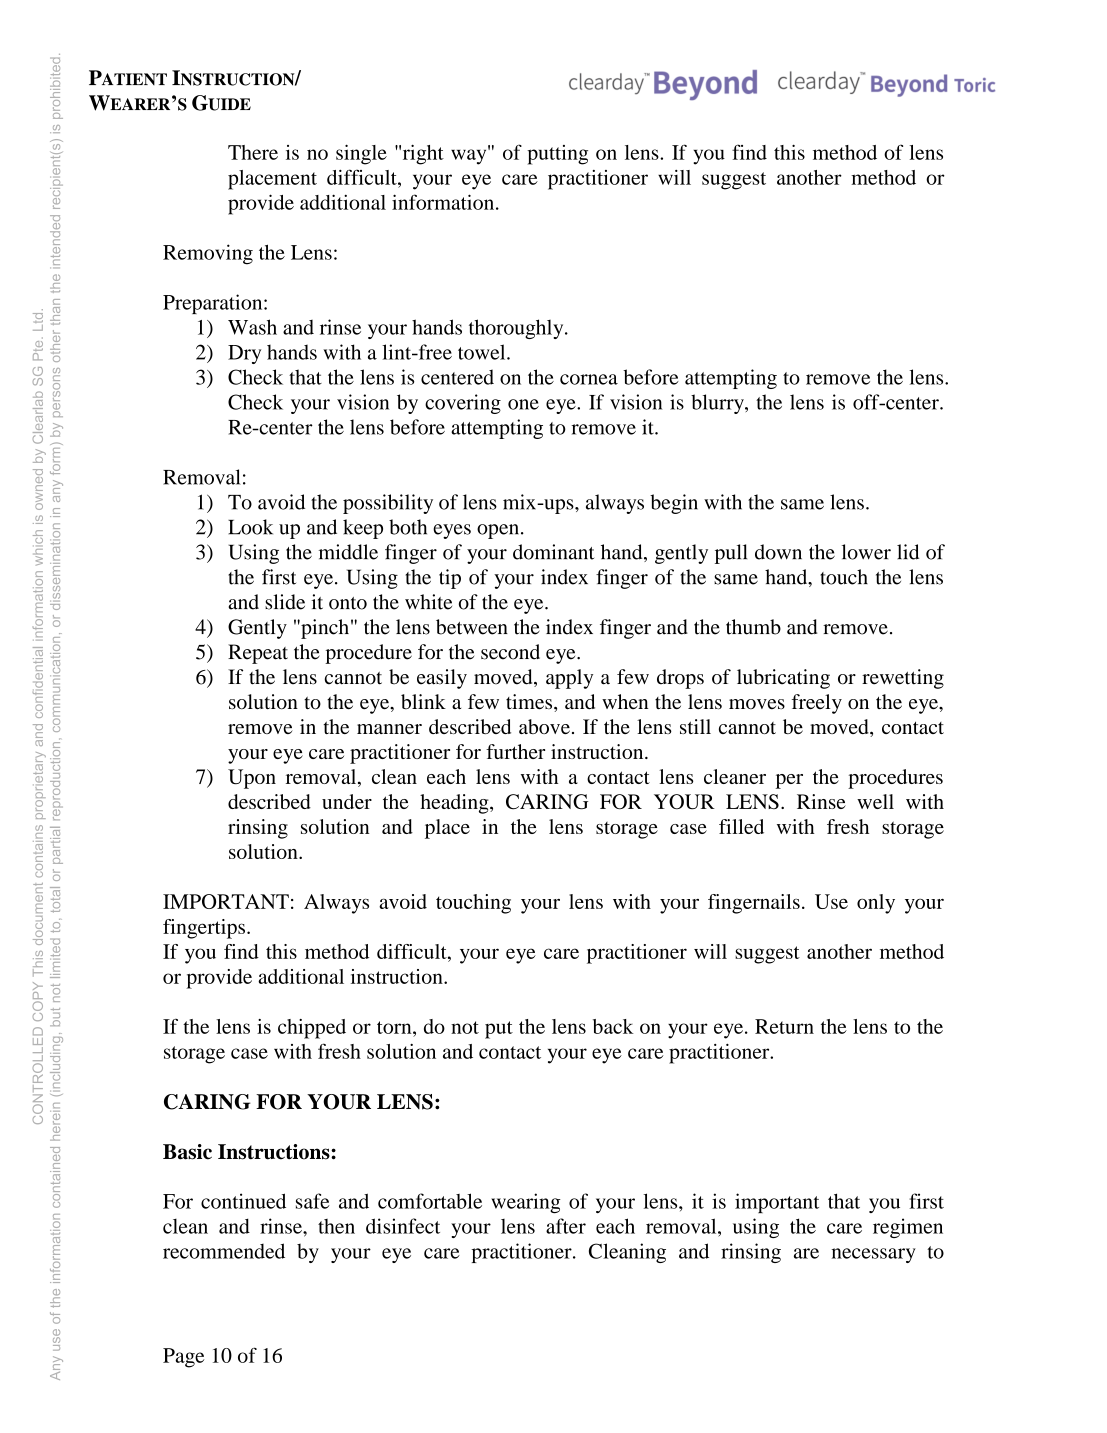 The width and height of the page is (1107, 1433). Describe the element at coordinates (718, 404) in the page. I see `blurry` at that location.
